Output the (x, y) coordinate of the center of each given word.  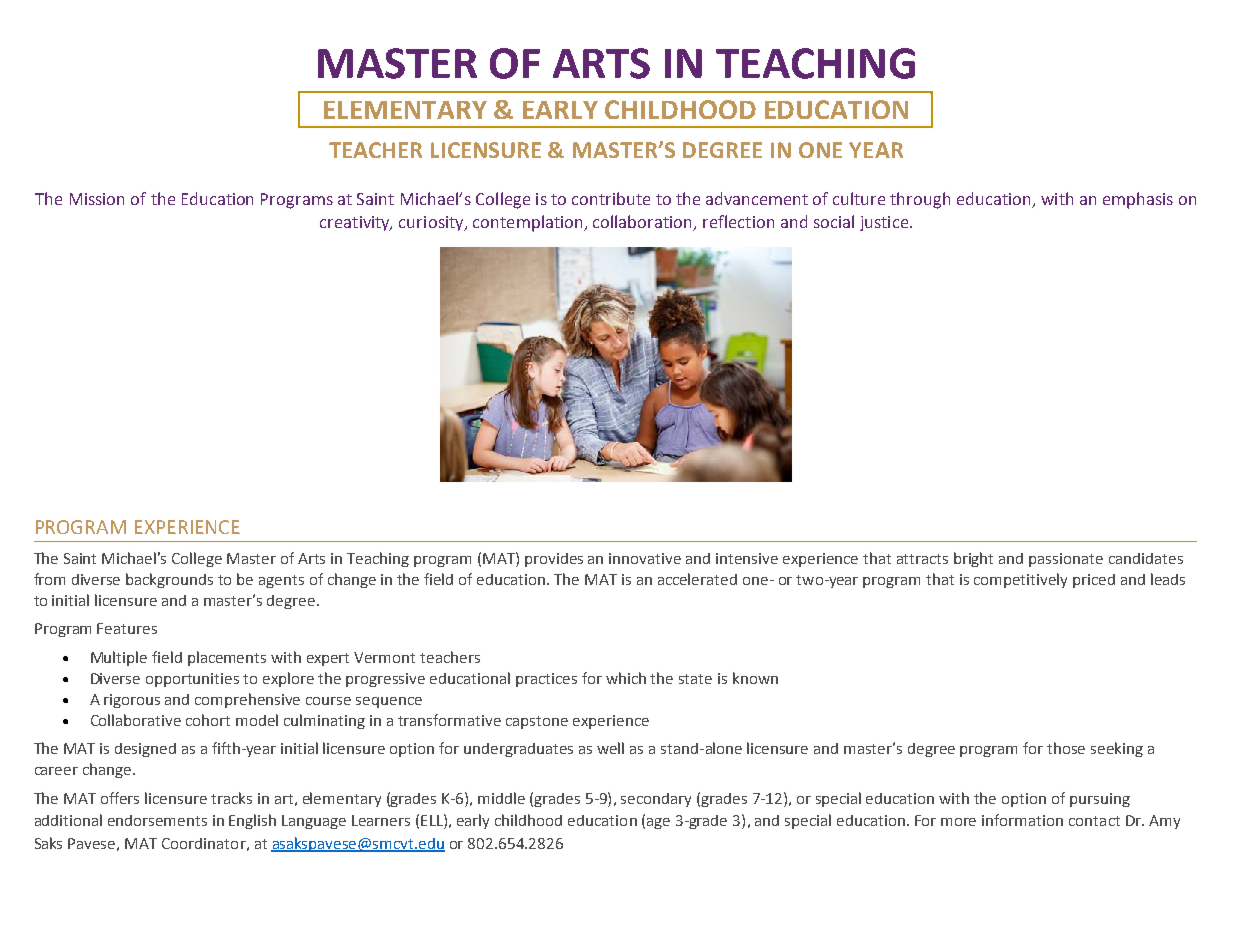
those (1066, 748)
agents (281, 581)
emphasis (1138, 200)
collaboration (644, 223)
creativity (356, 223)
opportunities (192, 680)
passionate (1066, 560)
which (626, 678)
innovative (645, 558)
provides (554, 560)
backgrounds (169, 580)
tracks (231, 798)
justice (884, 223)
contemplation (529, 223)
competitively (1020, 580)
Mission (97, 199)
